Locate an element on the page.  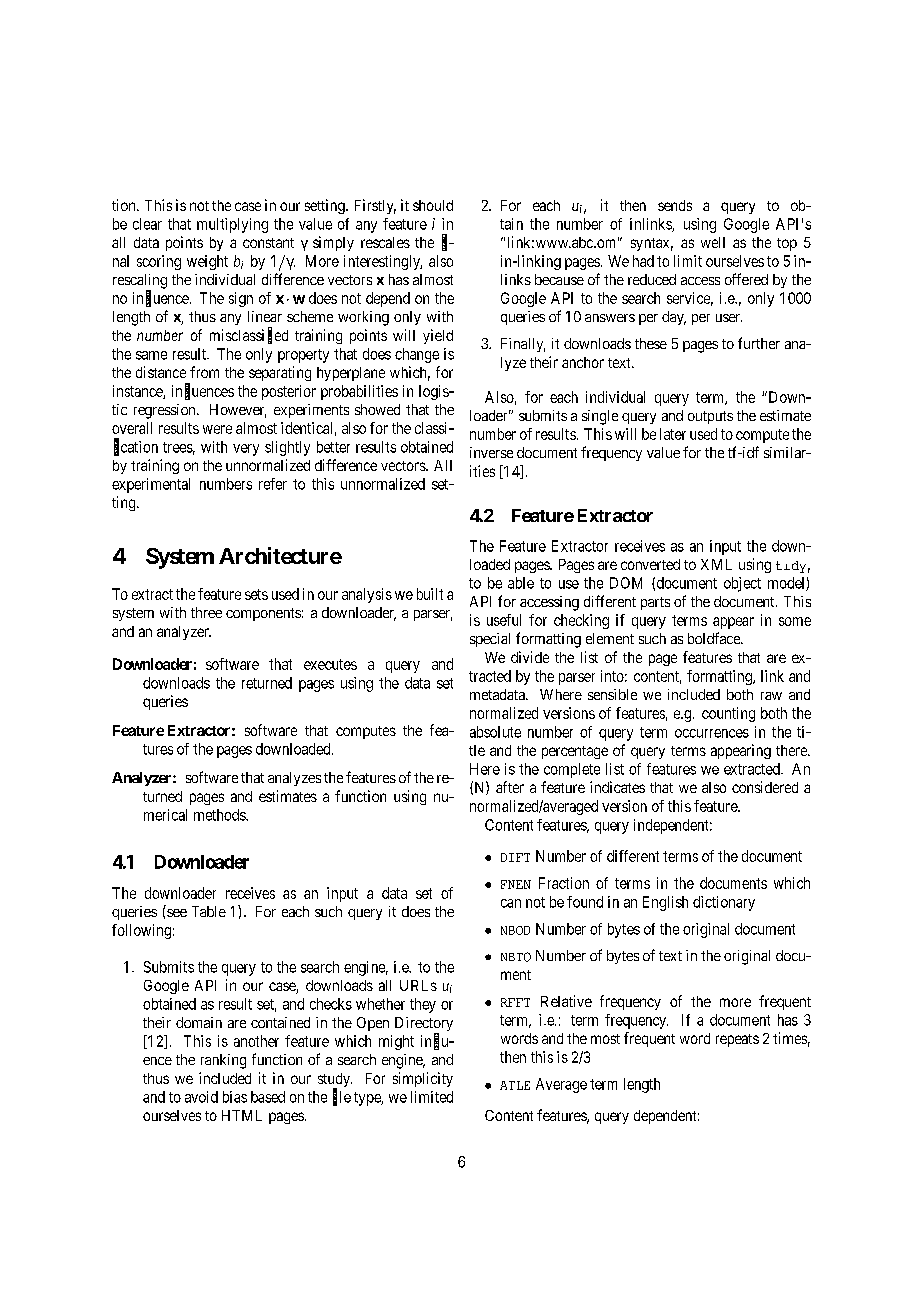
special is located at coordinates (490, 640).
